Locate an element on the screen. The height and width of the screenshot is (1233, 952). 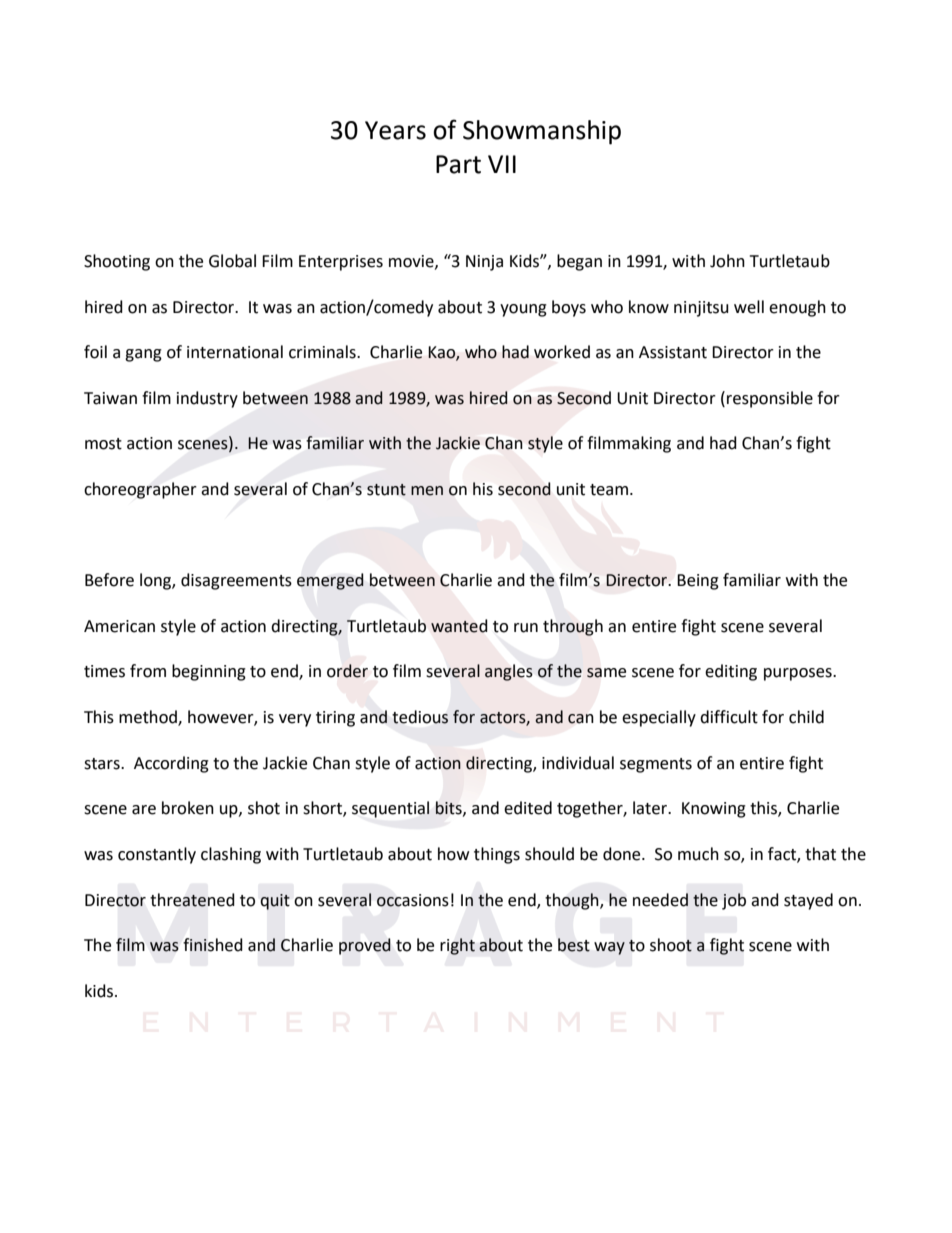
gang is located at coordinates (143, 355).
